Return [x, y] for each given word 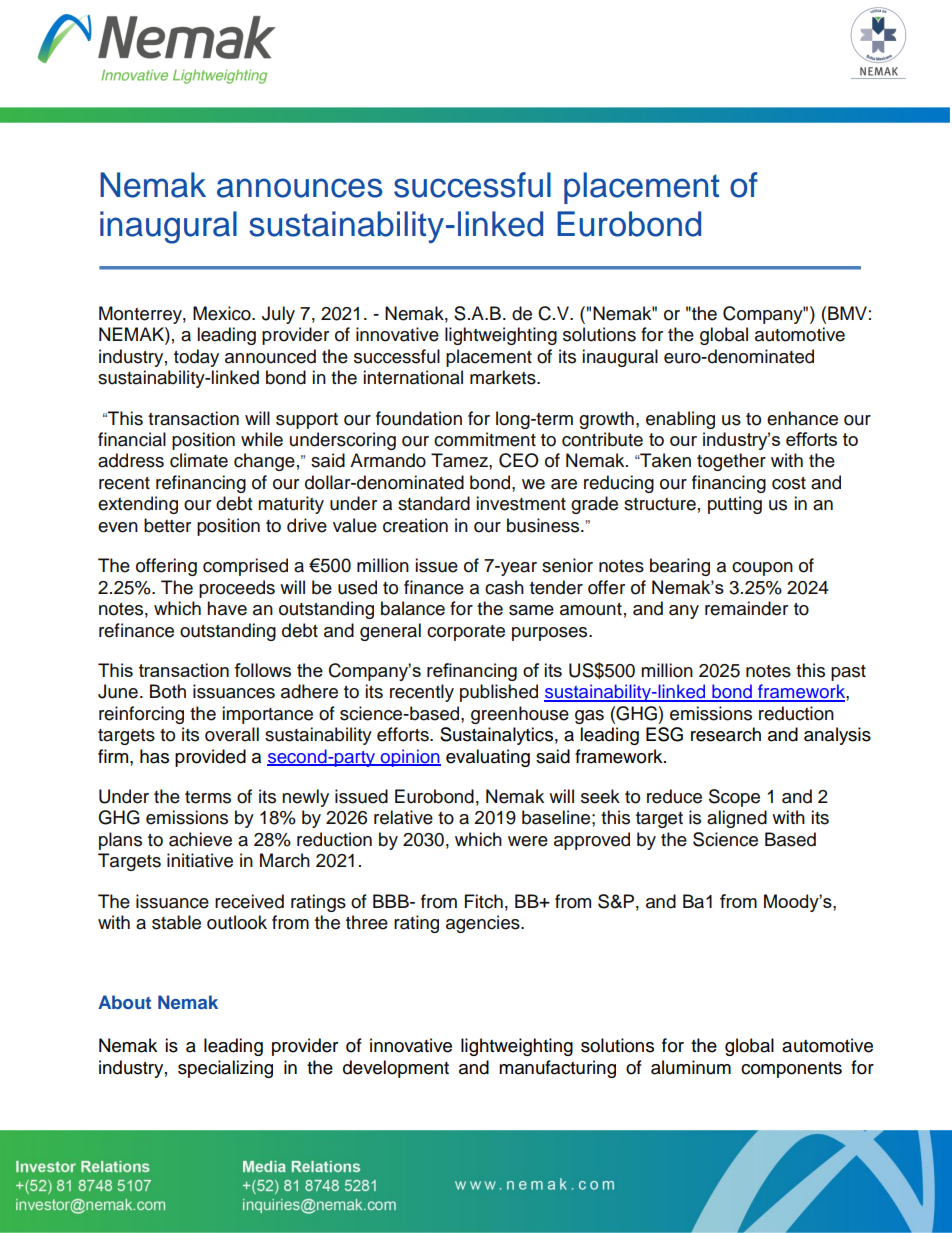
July [278, 315]
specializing [225, 1069]
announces [300, 188]
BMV [847, 313]
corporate [466, 633]
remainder [746, 608]
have [227, 608]
